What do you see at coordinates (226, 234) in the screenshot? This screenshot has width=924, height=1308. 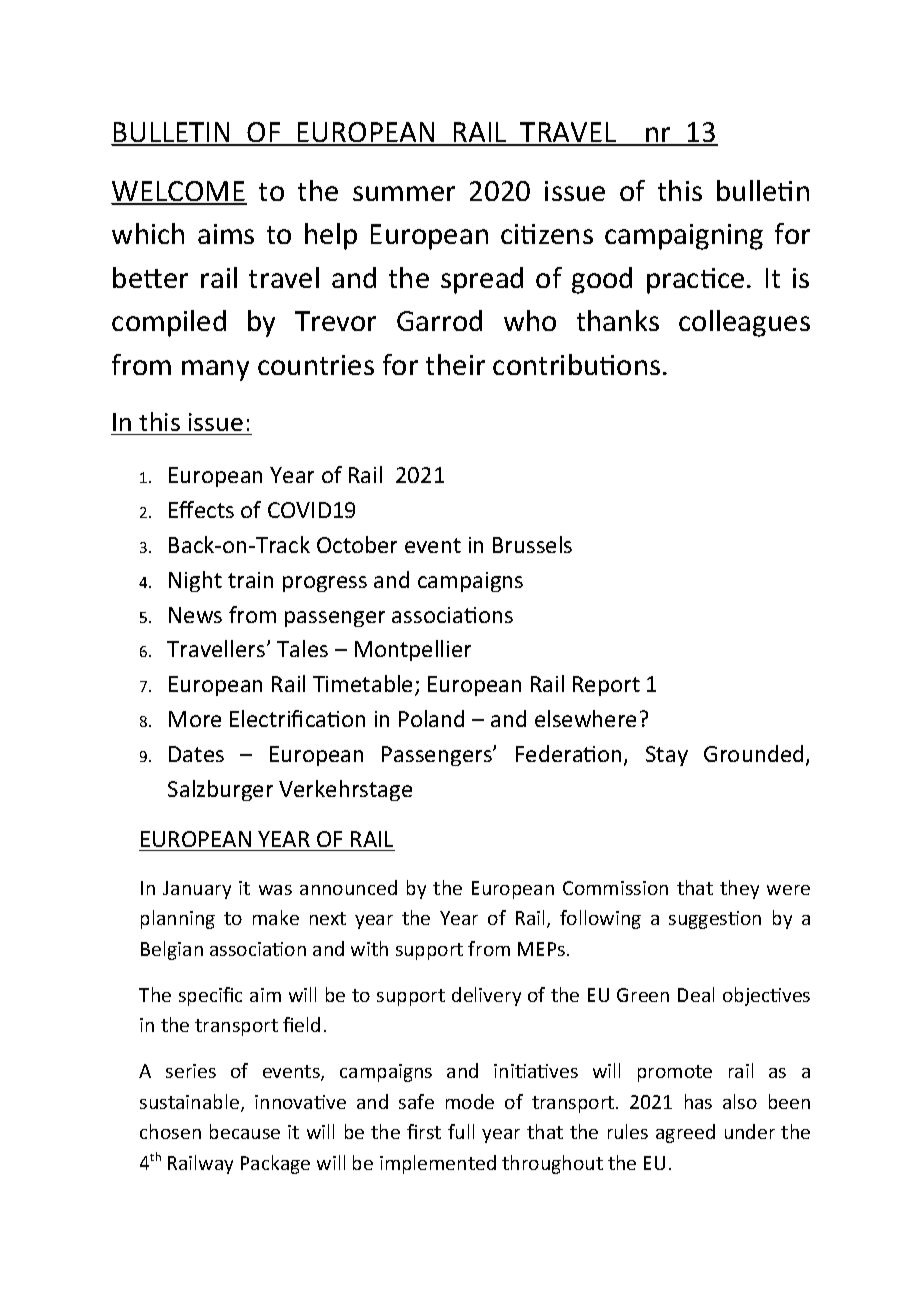 I see `aims` at bounding box center [226, 234].
